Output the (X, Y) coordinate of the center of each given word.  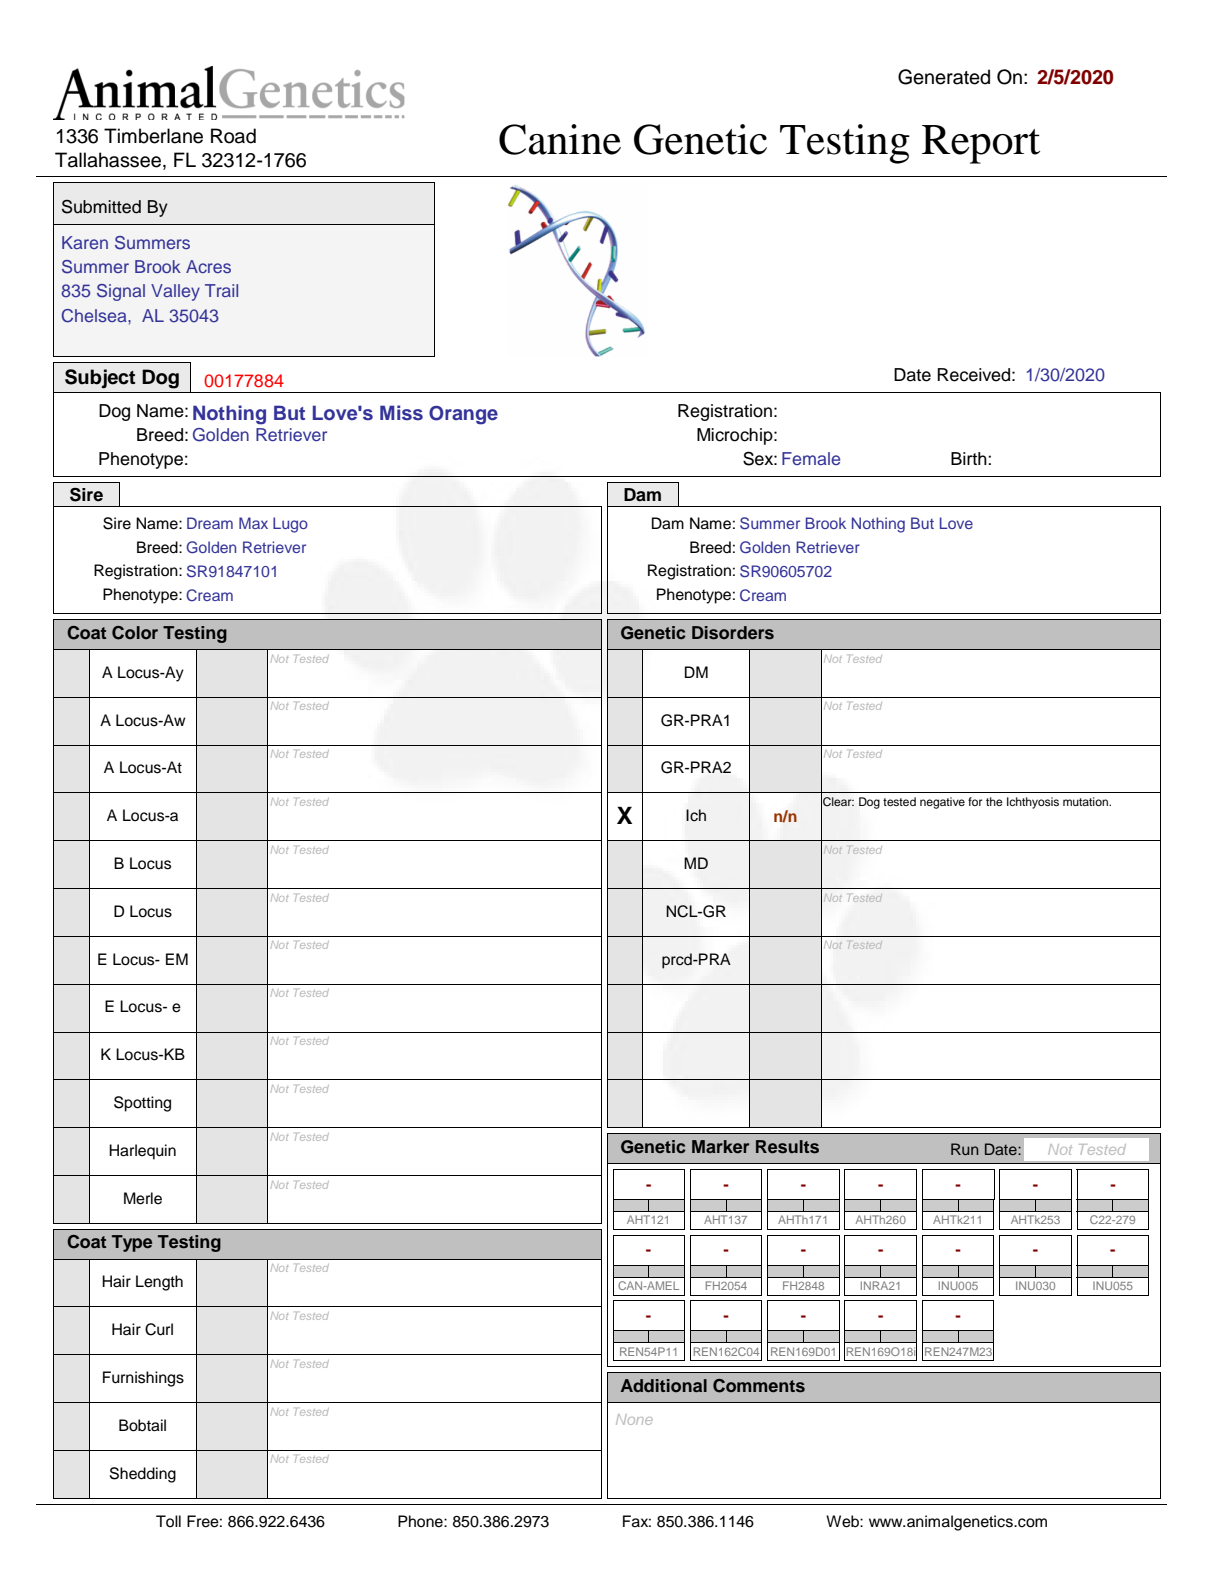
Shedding (143, 1475)
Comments (759, 1386)
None (634, 1419)
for (975, 801)
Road (233, 136)
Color (135, 633)
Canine (560, 139)
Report (981, 144)
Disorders (733, 633)
